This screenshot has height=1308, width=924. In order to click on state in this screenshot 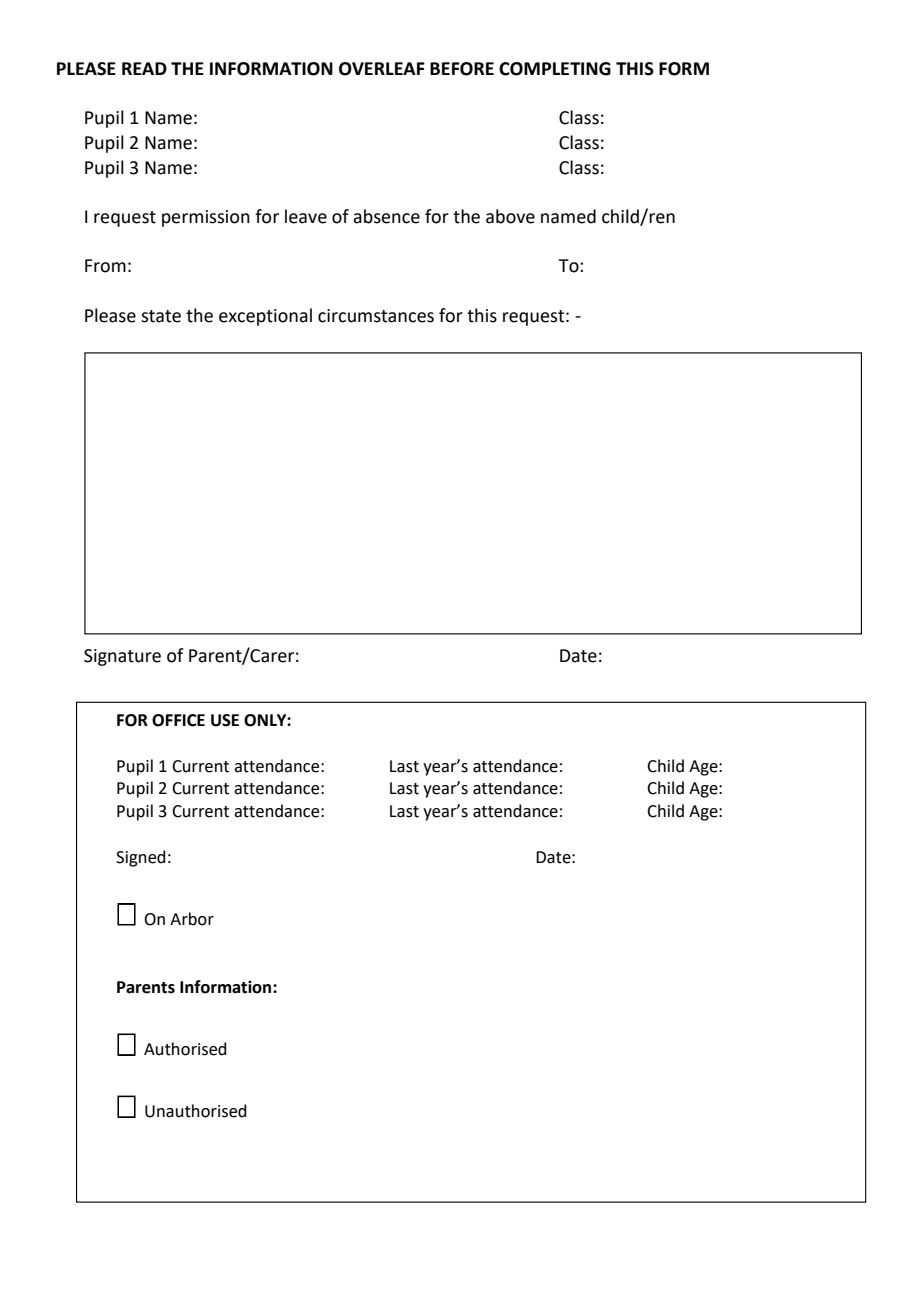, I will do `click(161, 316)`.
